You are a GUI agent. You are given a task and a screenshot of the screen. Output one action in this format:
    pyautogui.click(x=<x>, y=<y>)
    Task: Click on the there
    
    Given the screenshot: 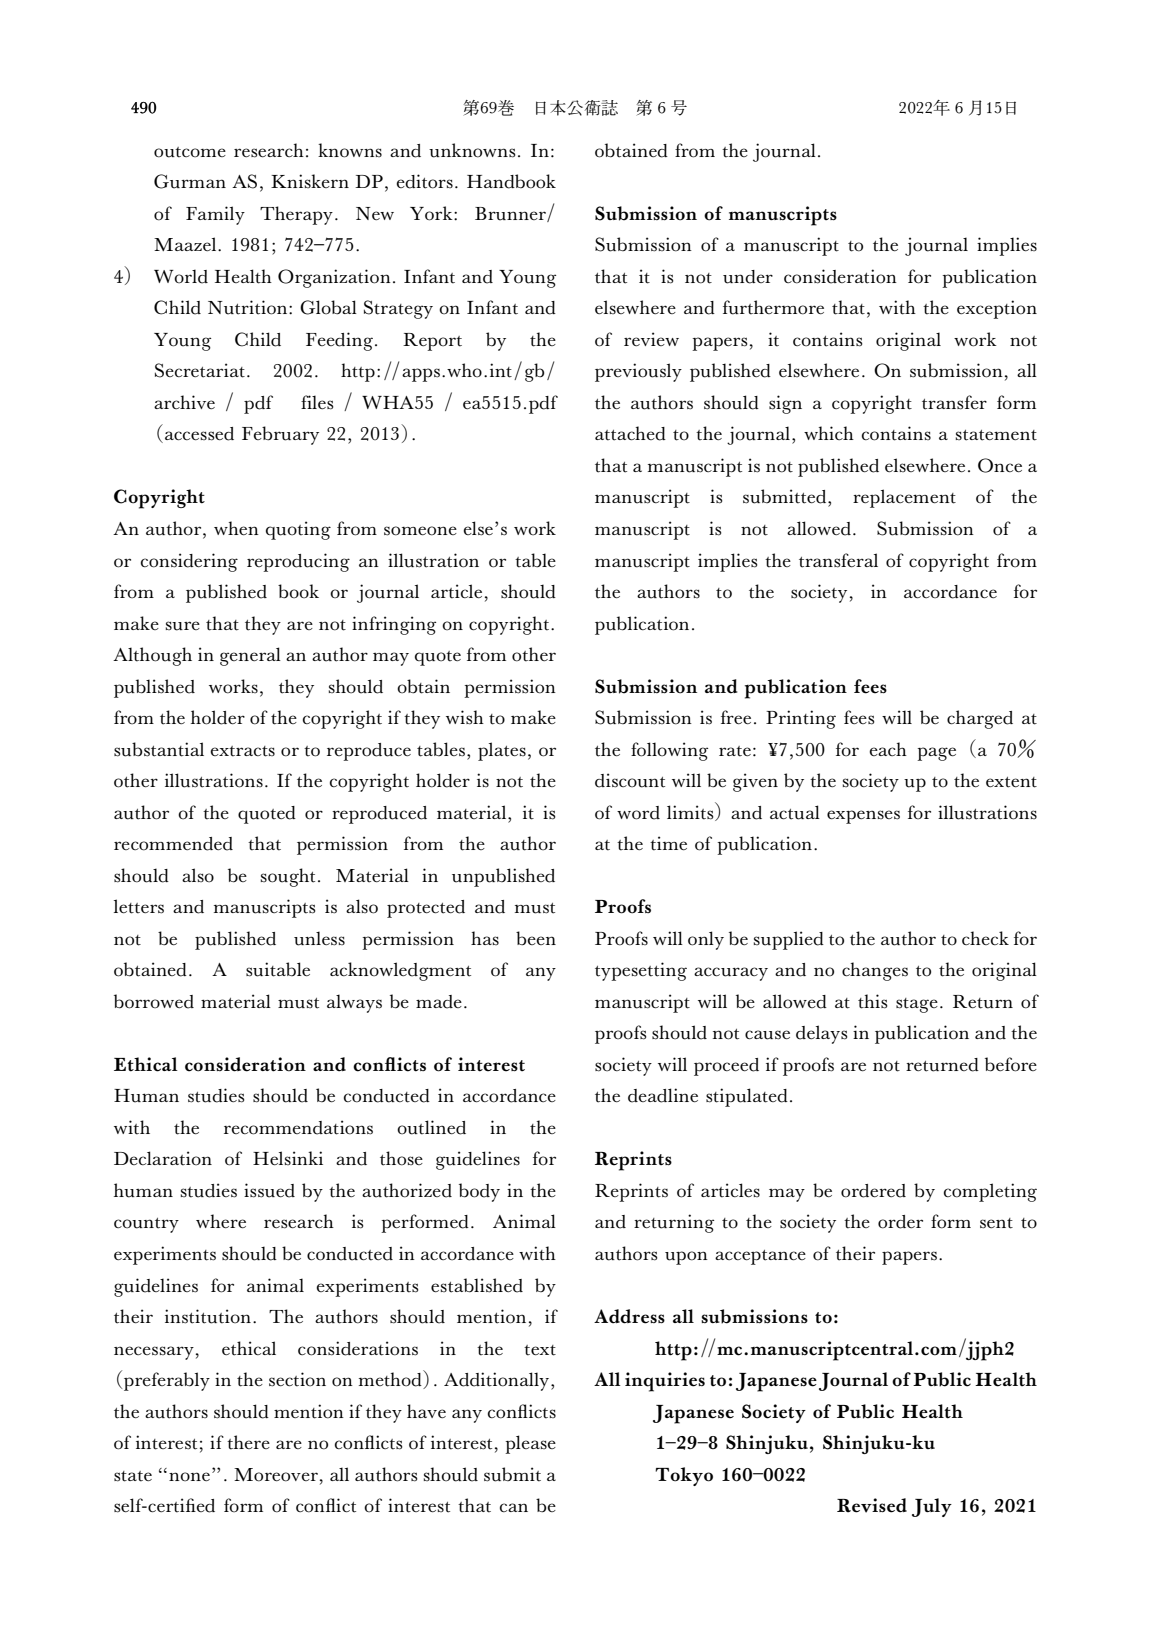 What is the action you would take?
    pyautogui.click(x=248, y=1442)
